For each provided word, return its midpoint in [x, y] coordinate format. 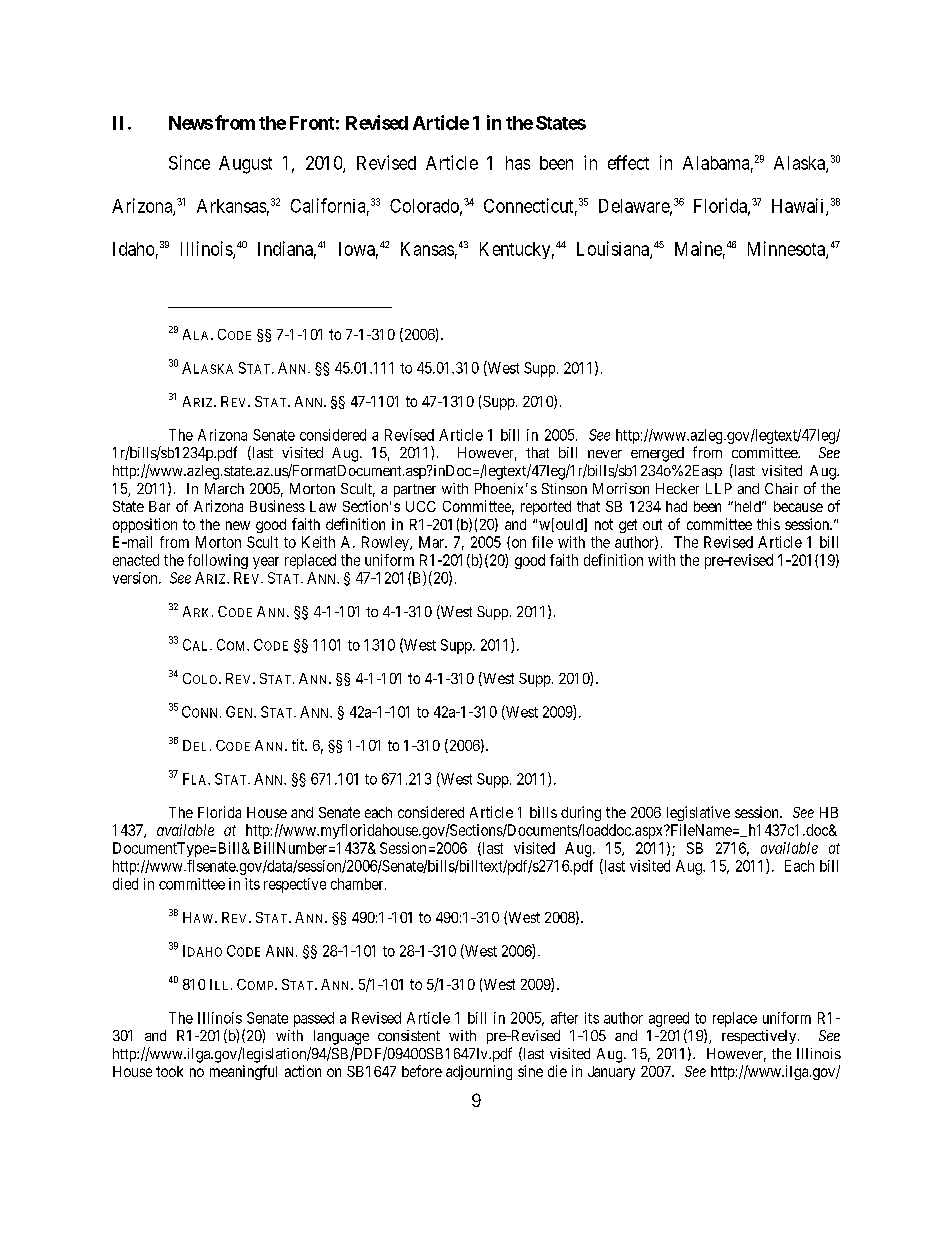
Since [189, 162]
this [768, 524]
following [218, 561]
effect [628, 162]
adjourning [479, 1072]
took [169, 1071]
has [518, 163]
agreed [669, 1019]
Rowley [386, 543]
